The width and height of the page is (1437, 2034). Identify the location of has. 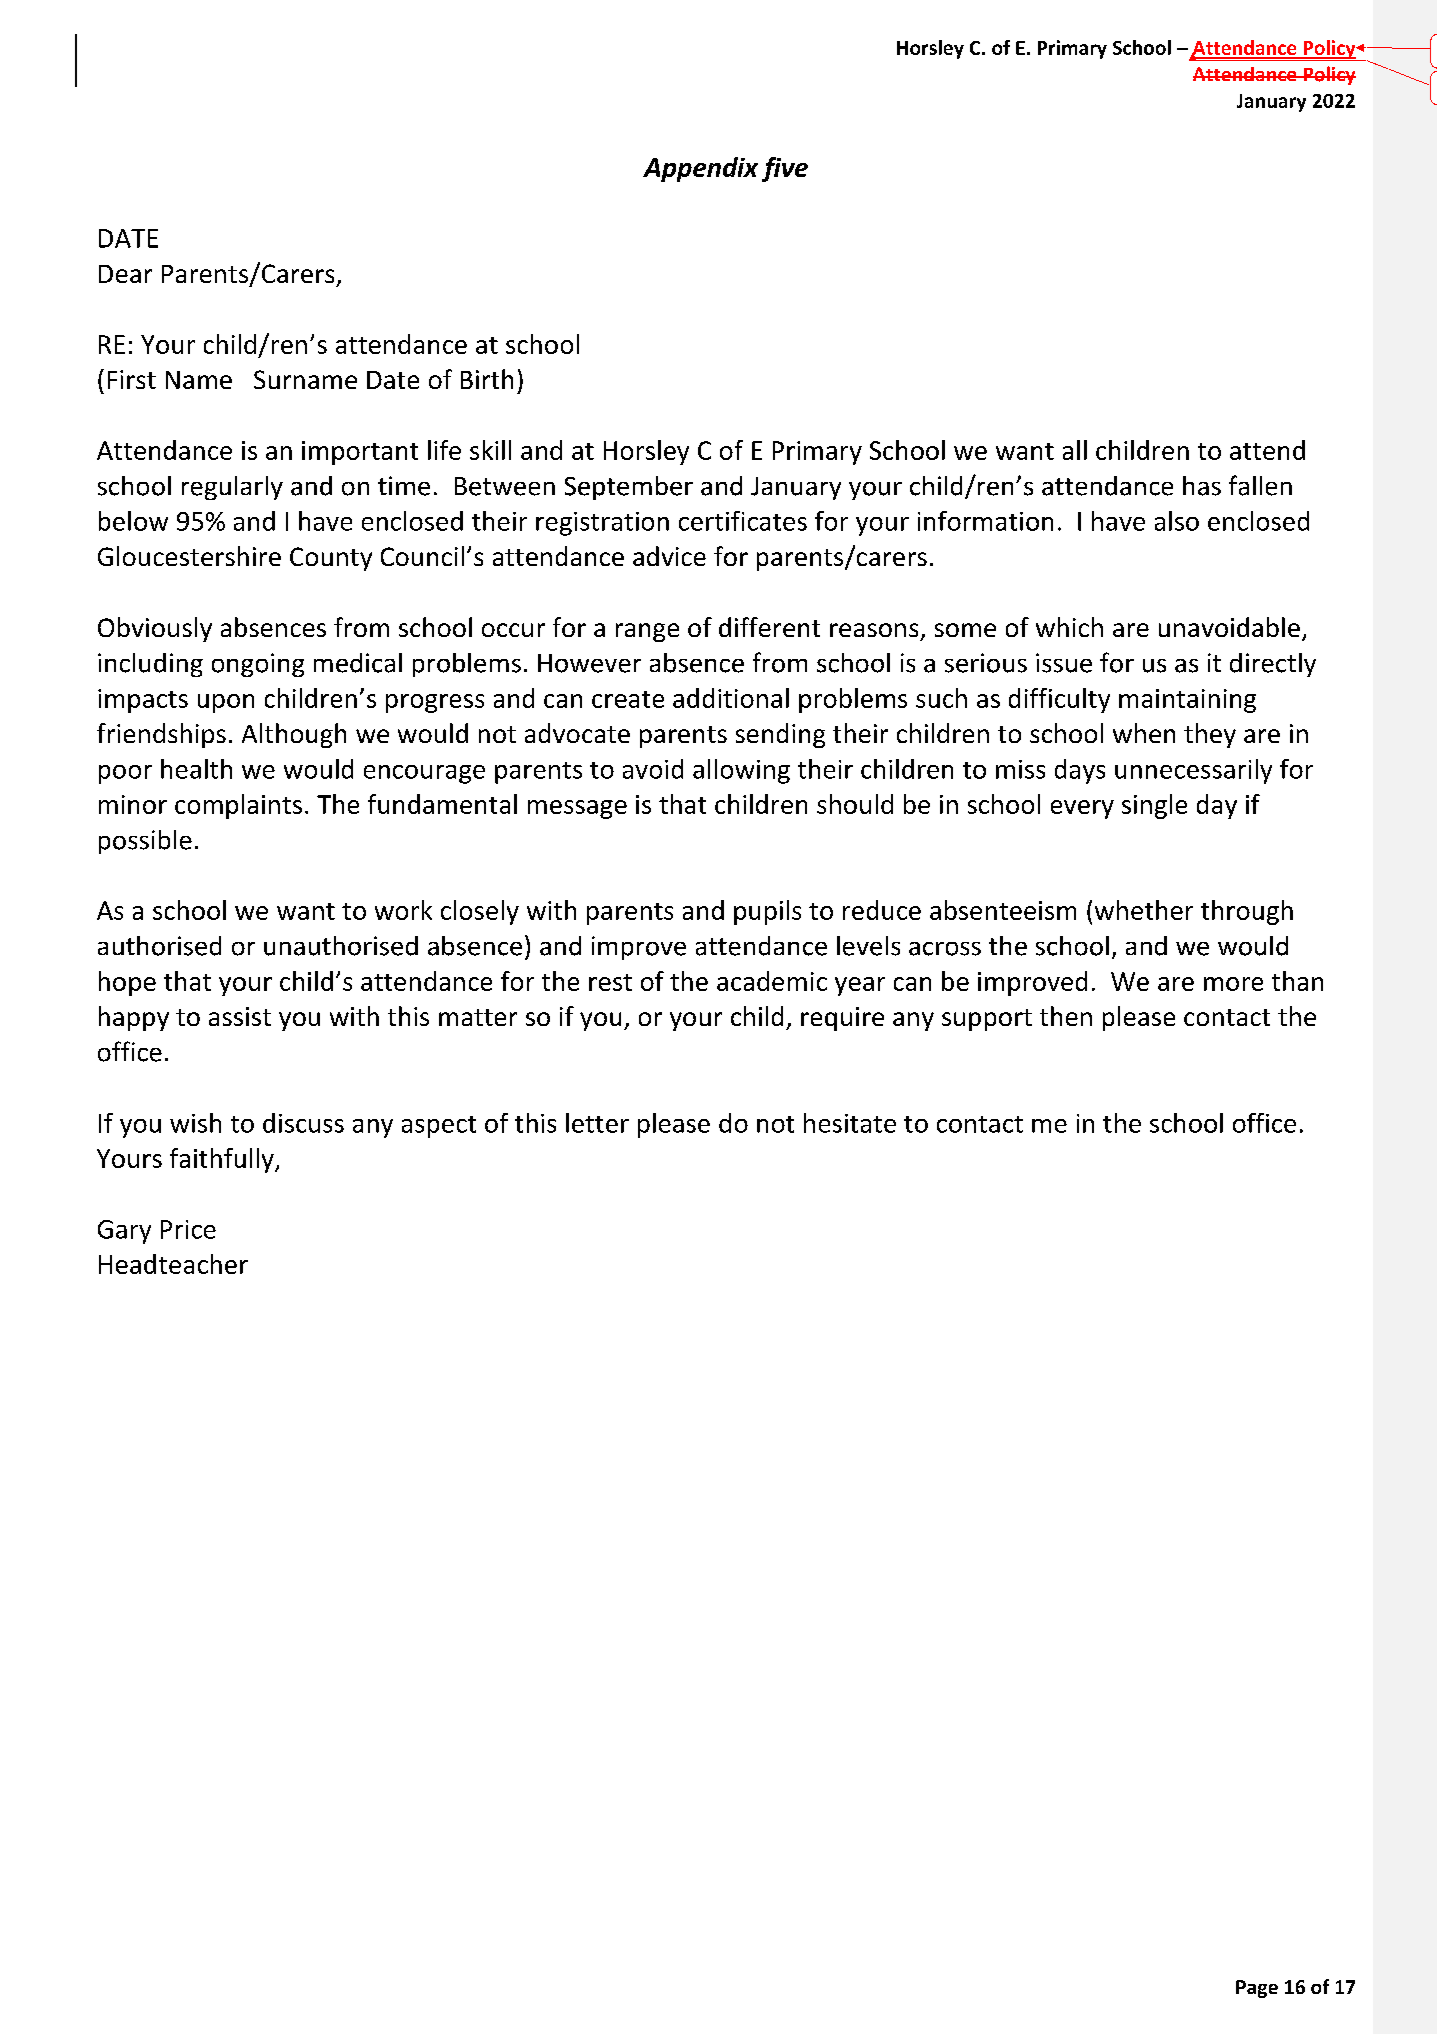
(1202, 486).
